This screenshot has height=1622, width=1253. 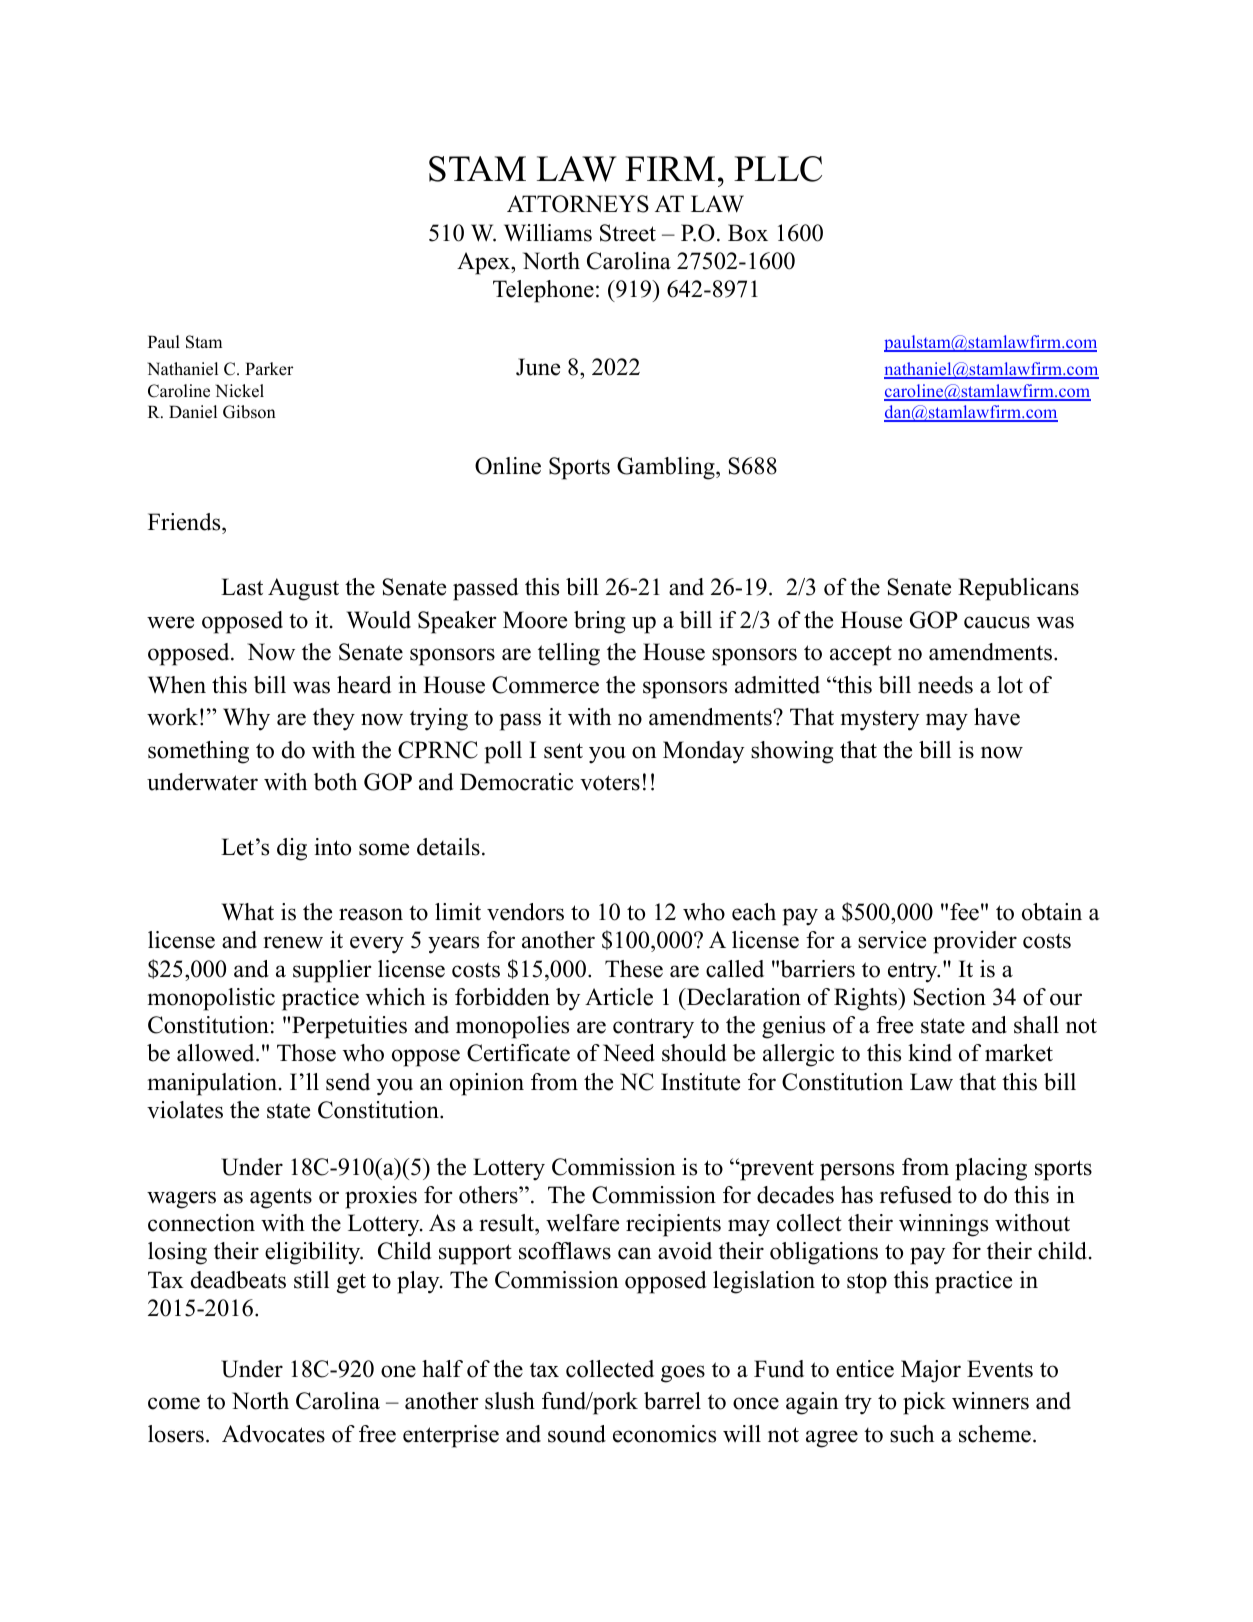 I want to click on PLLC, so click(x=778, y=169).
